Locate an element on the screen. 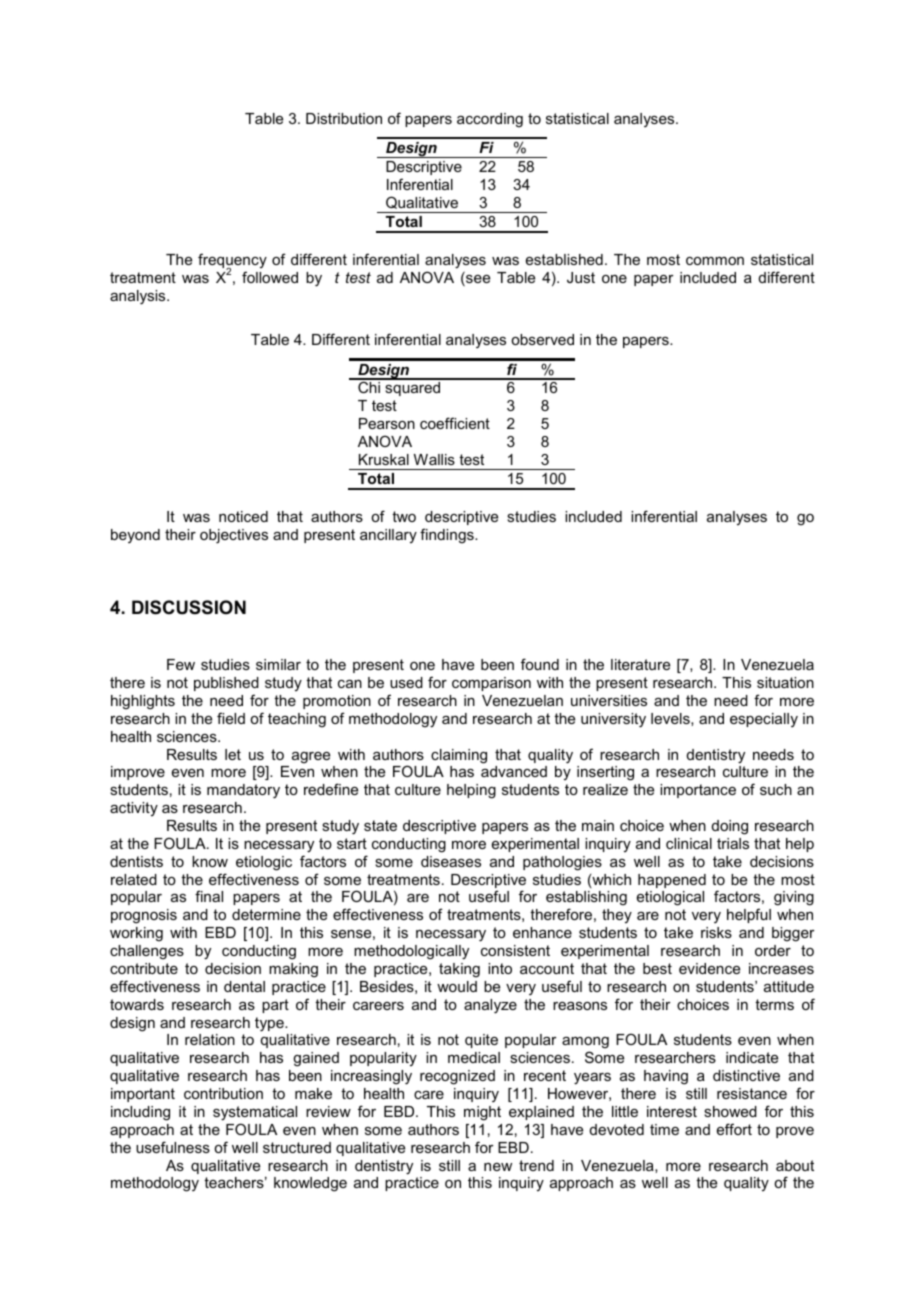 This screenshot has height=1308, width=924. might is located at coordinates (482, 1113).
